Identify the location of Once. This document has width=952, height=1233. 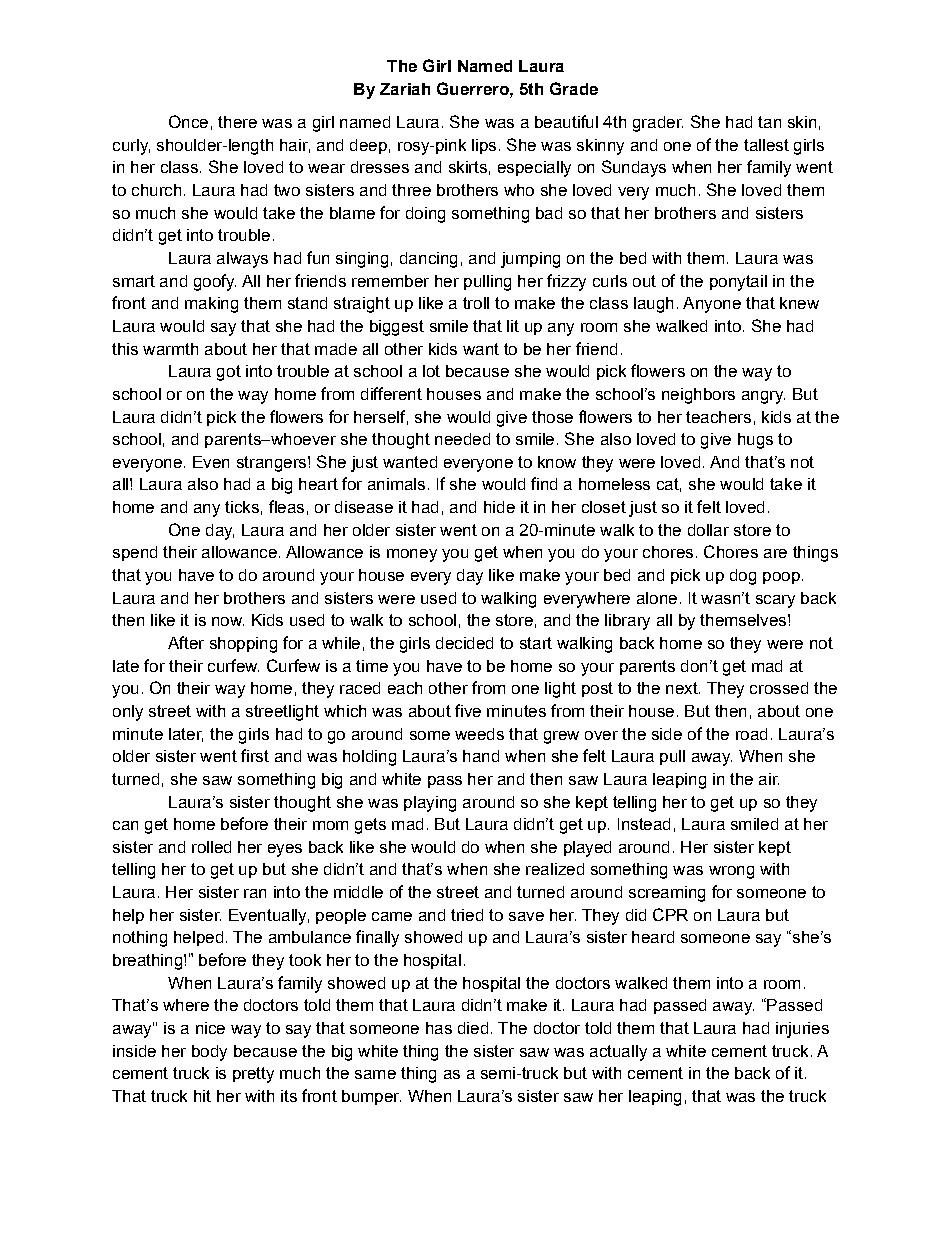
(188, 121).
